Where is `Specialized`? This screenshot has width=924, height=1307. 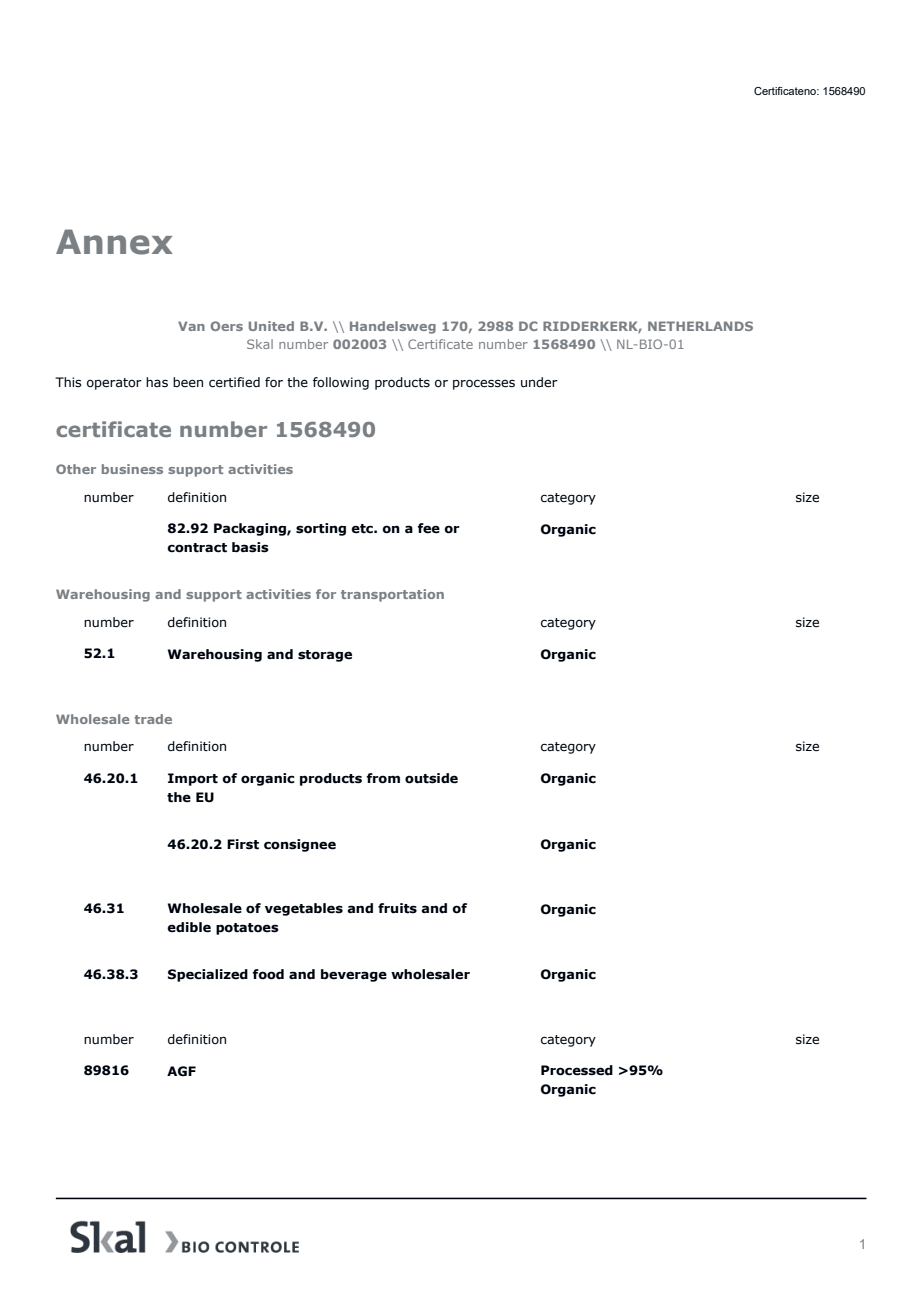 Specialized is located at coordinates (208, 975).
